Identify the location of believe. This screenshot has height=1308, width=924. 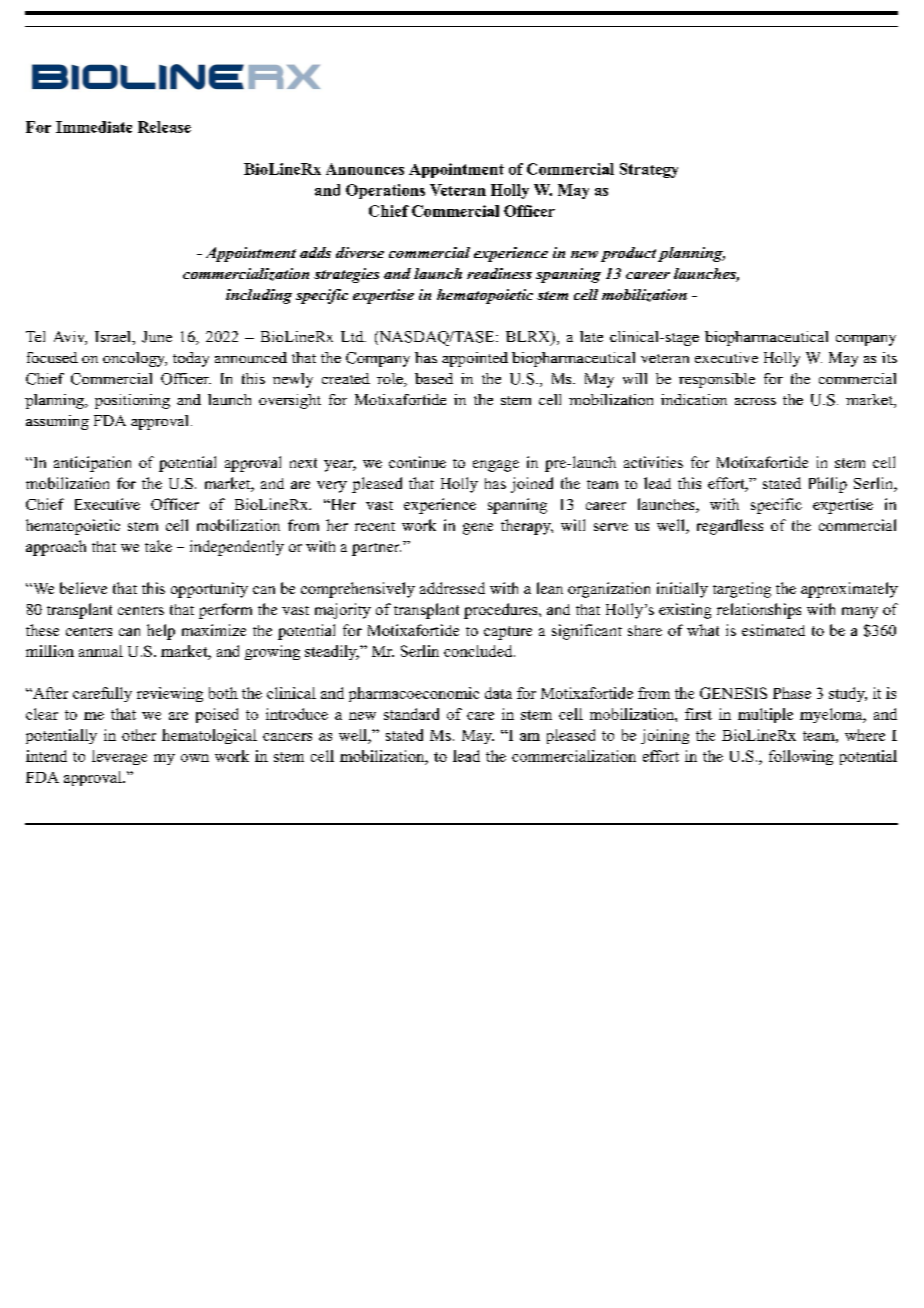
(83, 588).
